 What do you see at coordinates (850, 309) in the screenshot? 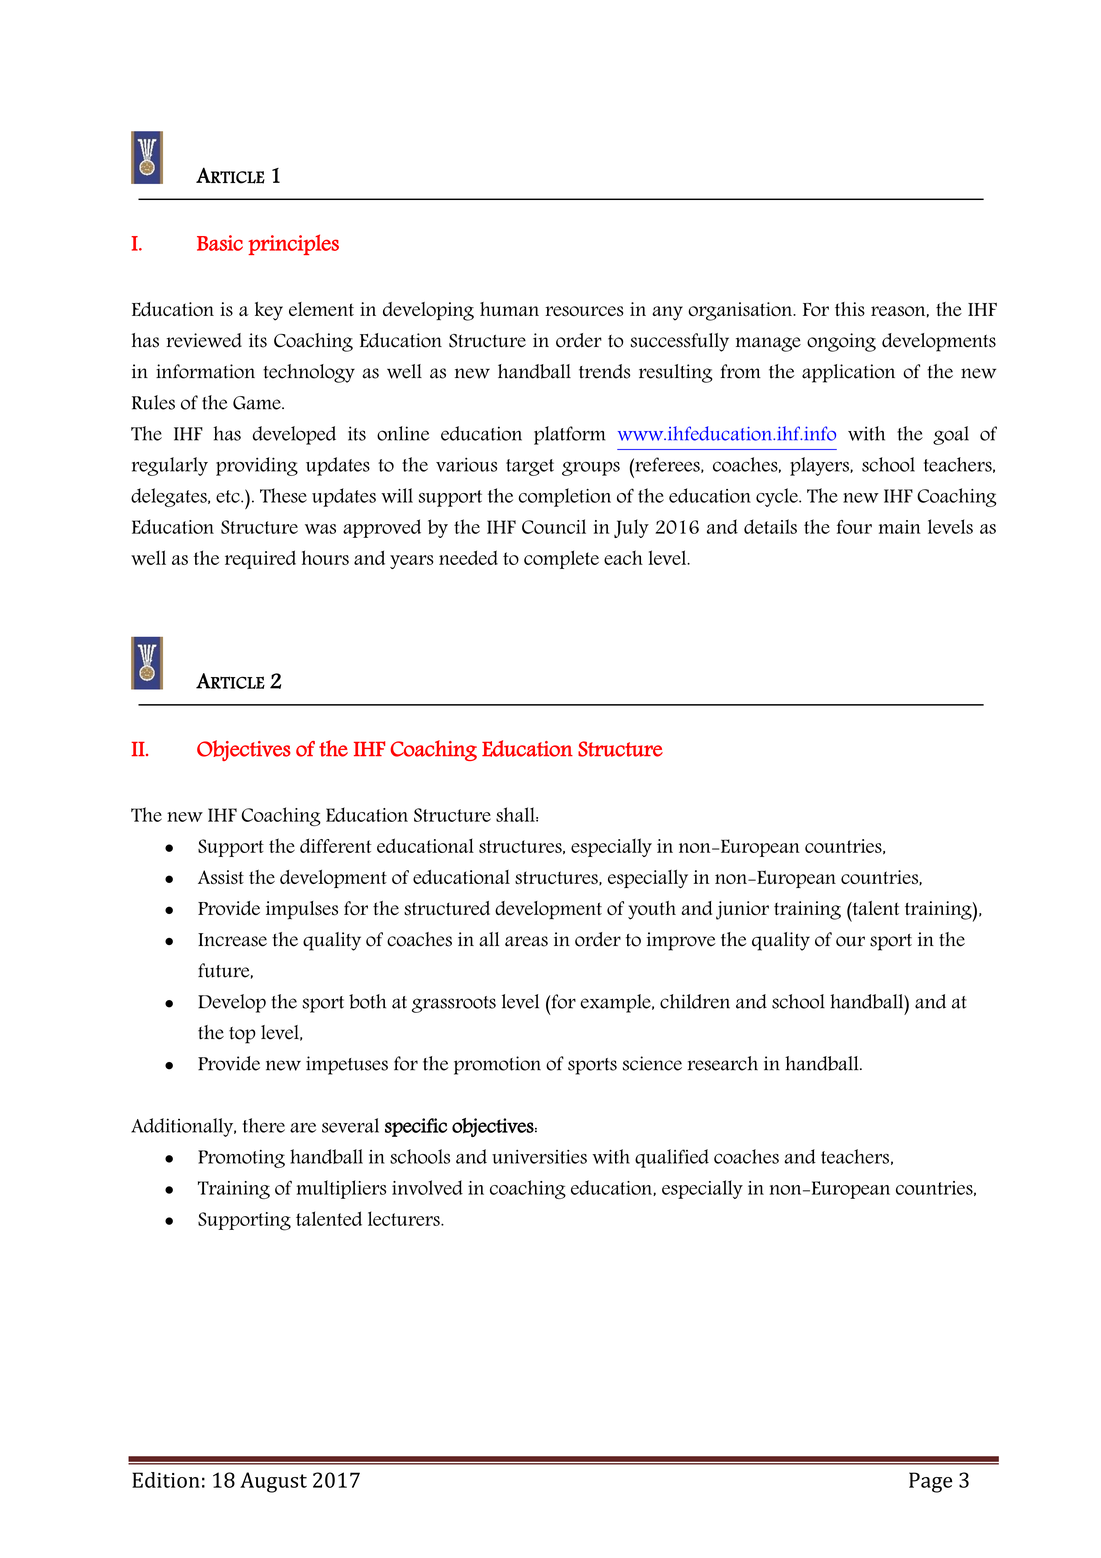
I see `this` at bounding box center [850, 309].
